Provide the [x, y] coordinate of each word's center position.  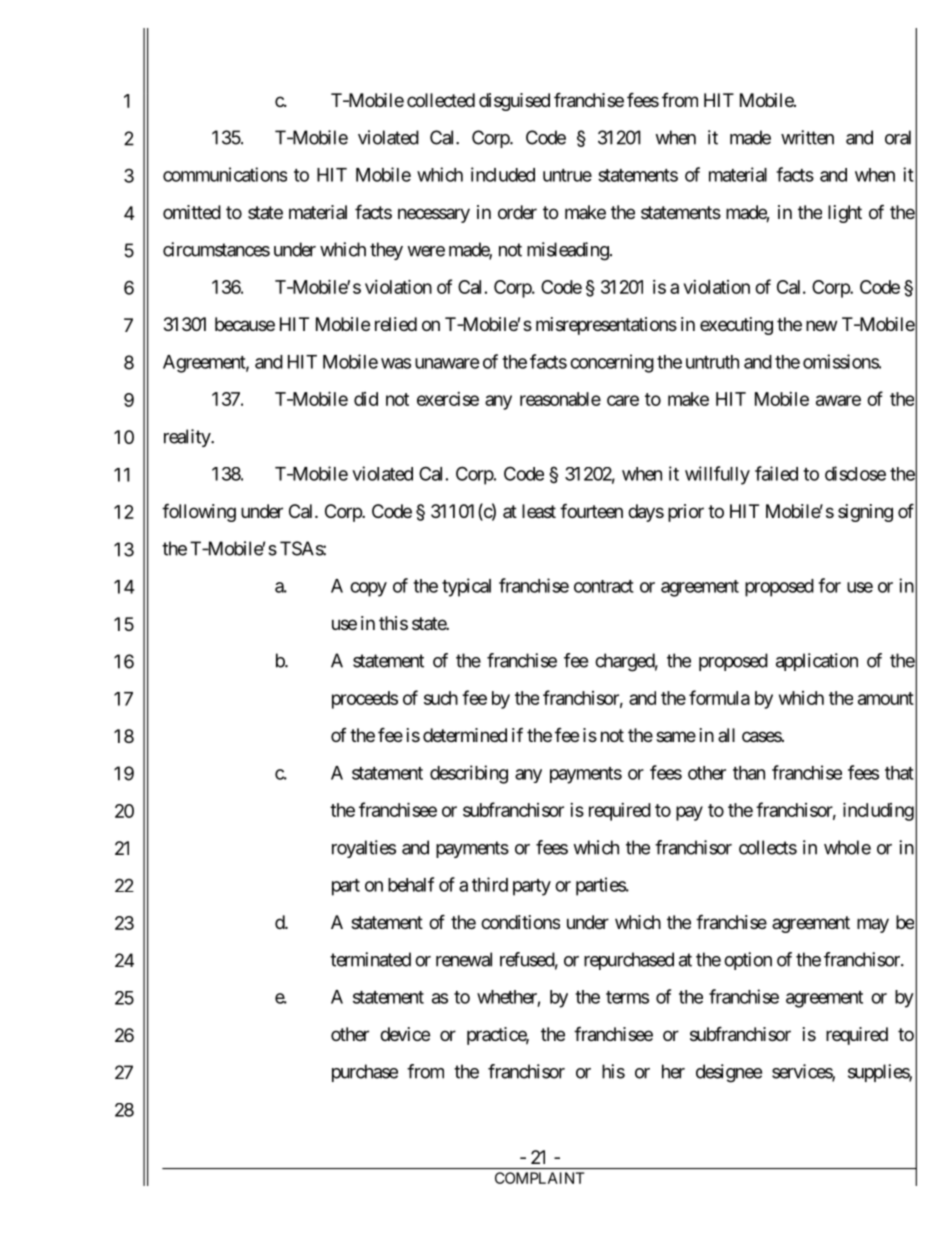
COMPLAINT [540, 1178]
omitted [192, 212]
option [748, 961]
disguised [514, 102]
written [807, 137]
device [405, 1034]
